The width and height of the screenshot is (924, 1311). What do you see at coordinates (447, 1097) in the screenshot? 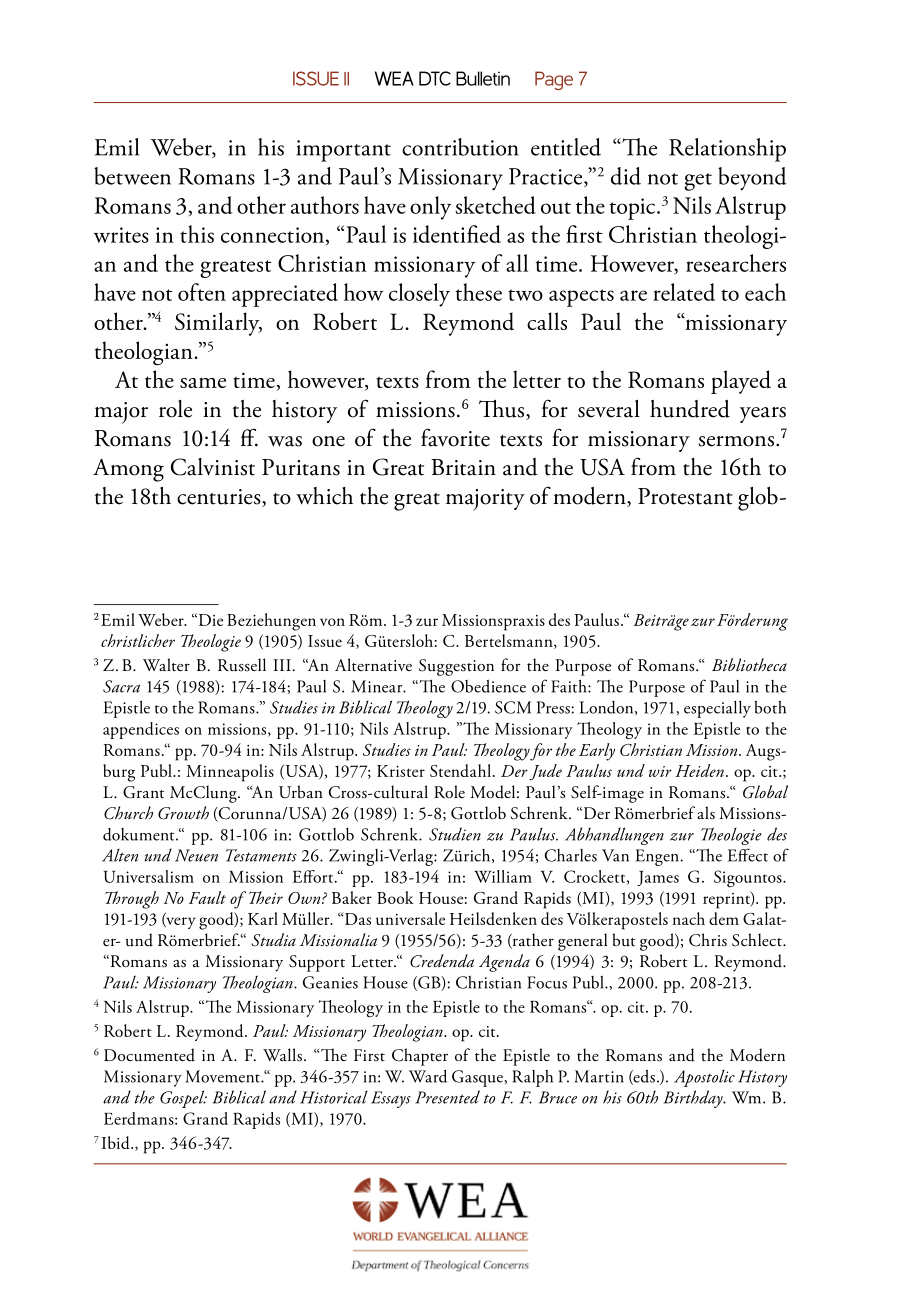
I see `Presented` at bounding box center [447, 1097].
